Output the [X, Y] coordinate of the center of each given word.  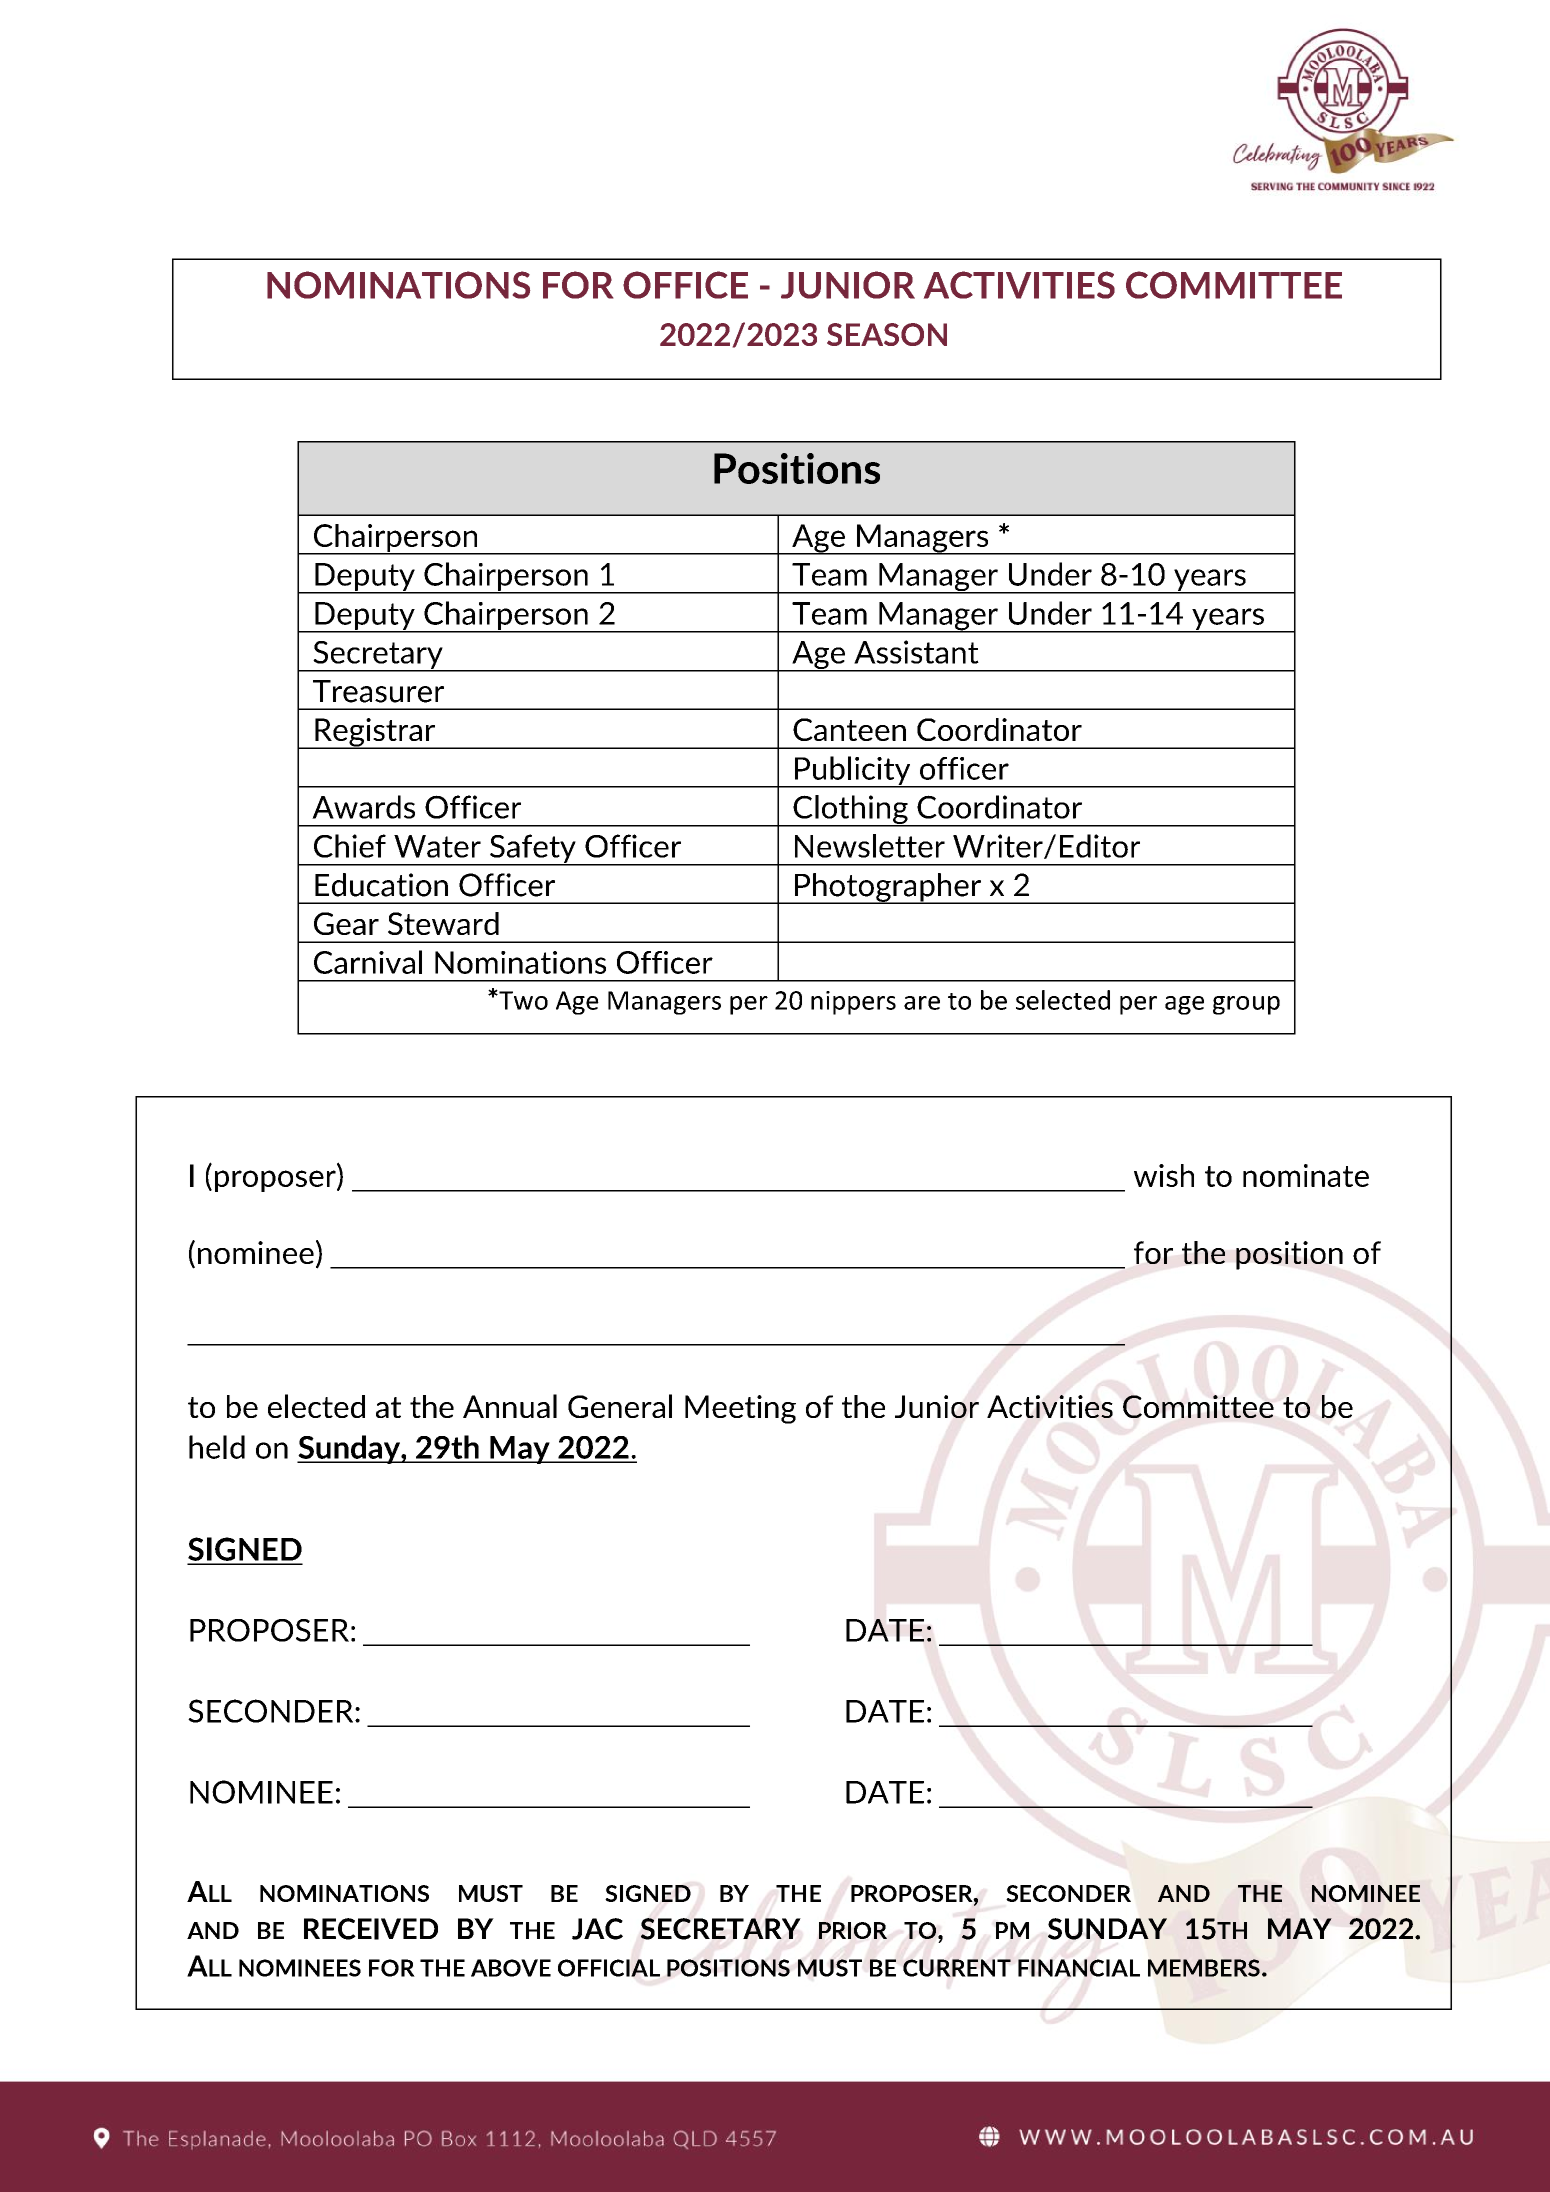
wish [1164, 1175]
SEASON [887, 334]
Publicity [853, 771]
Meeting [740, 1409]
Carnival [368, 962]
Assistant [916, 652]
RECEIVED [371, 1929]
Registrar [375, 733]
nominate [1306, 1175]
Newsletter [870, 846]
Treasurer [378, 691]
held [217, 1447]
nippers [853, 1003]
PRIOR [853, 1930]
